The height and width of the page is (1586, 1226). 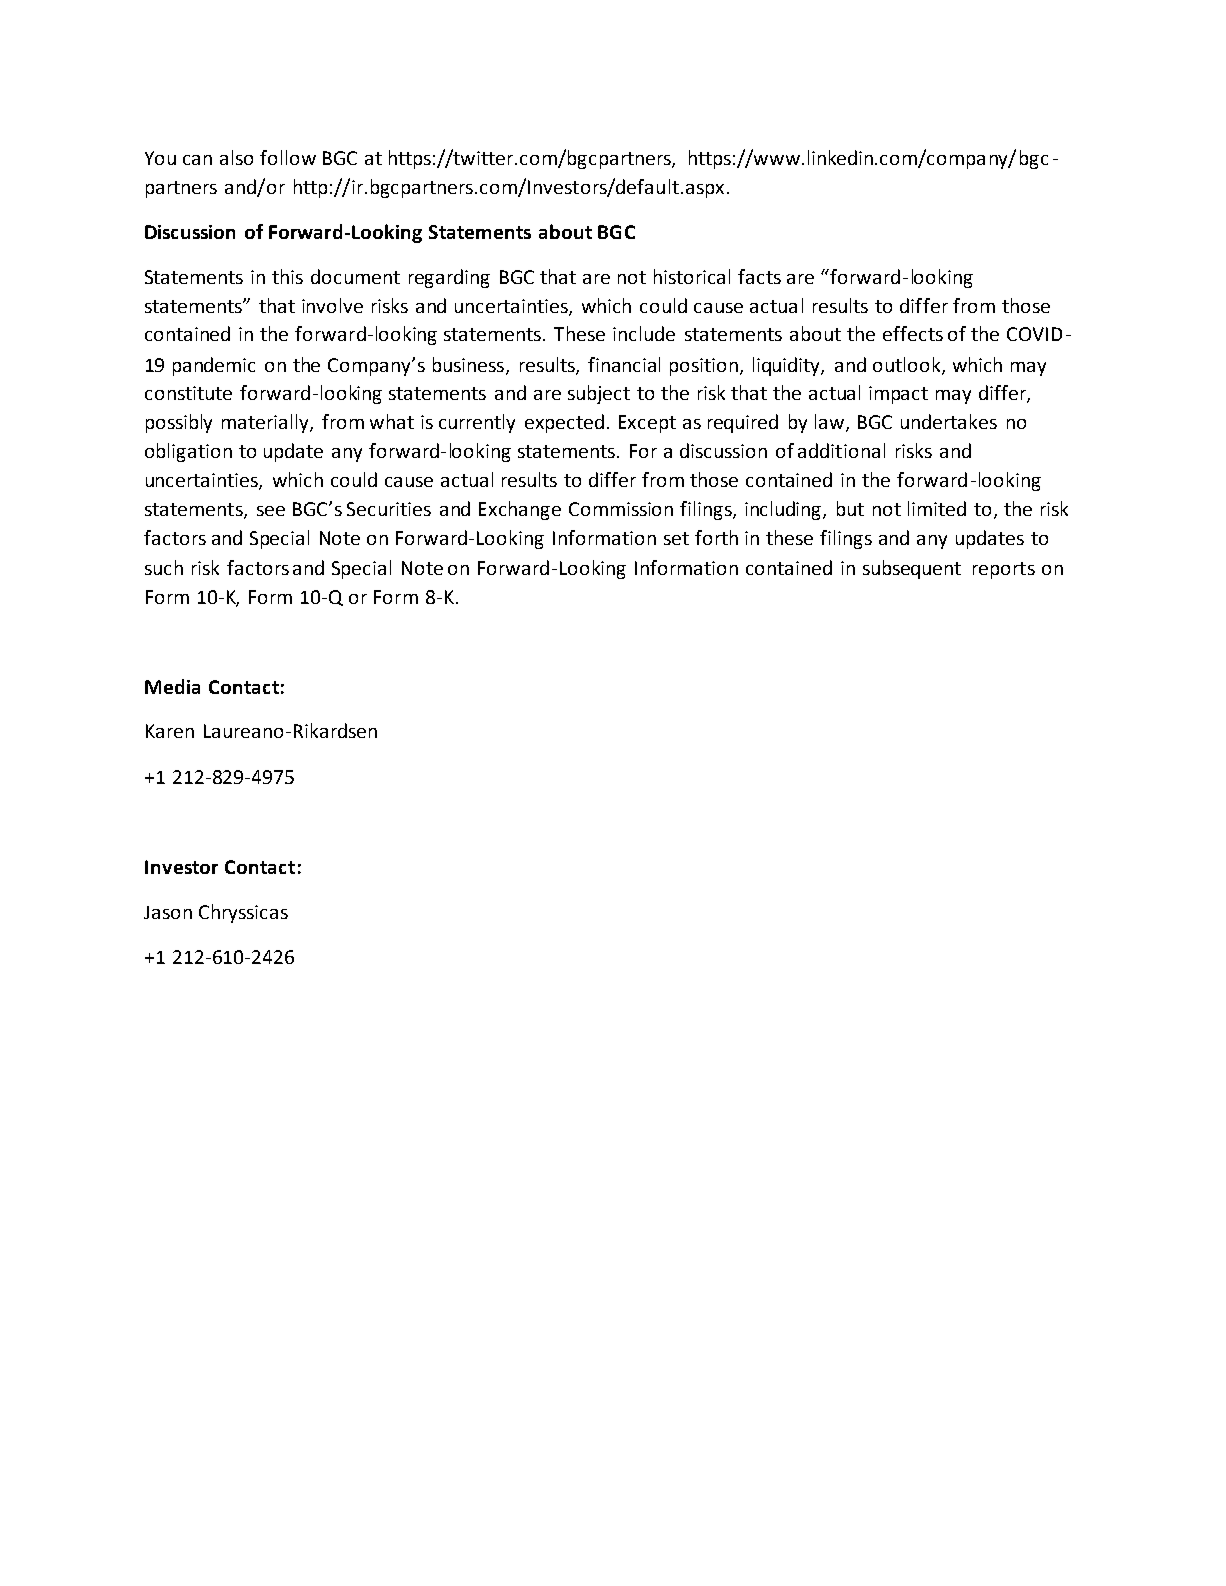 I want to click on Karen, so click(x=170, y=731).
